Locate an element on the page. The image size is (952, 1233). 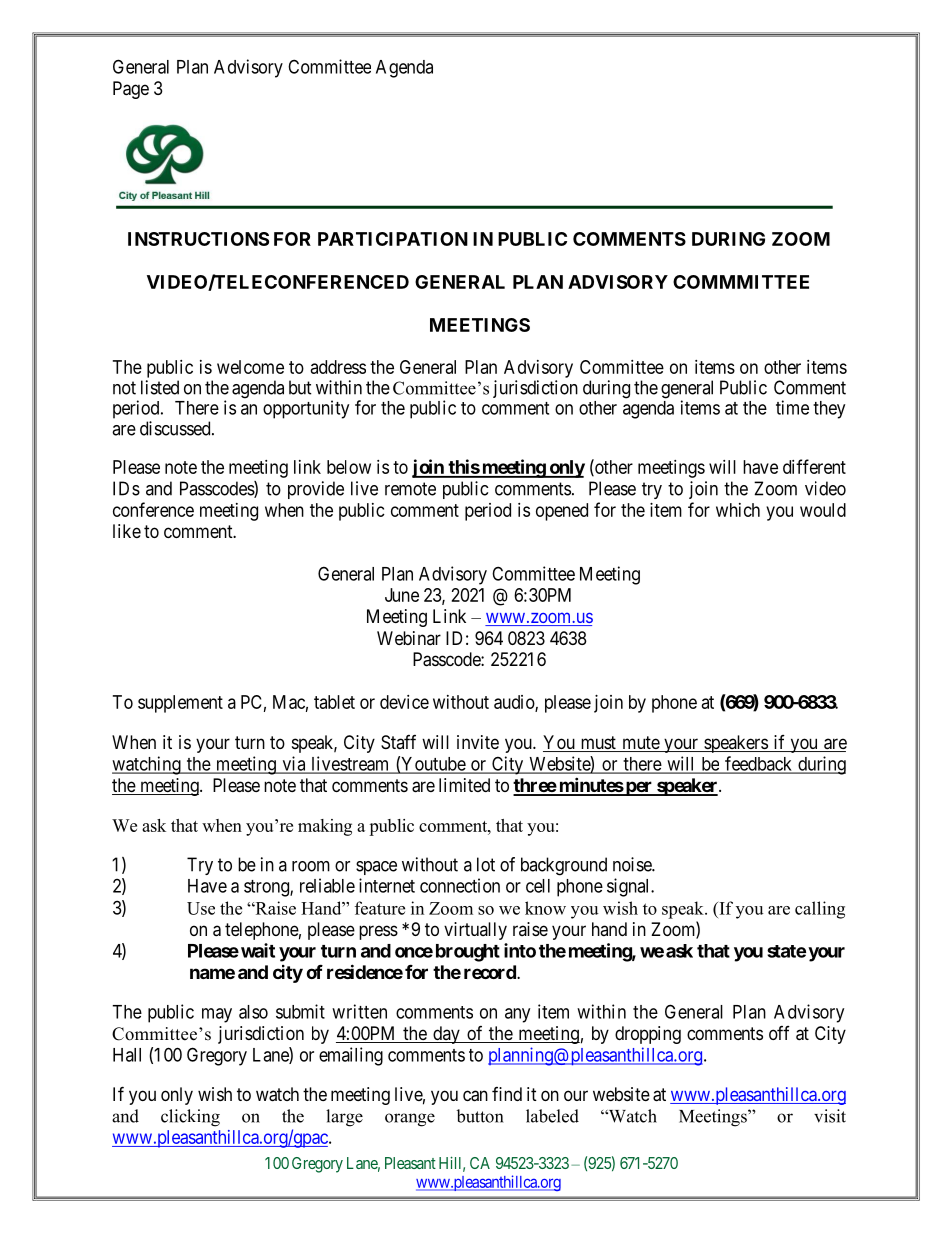
clicking is located at coordinates (190, 1118).
